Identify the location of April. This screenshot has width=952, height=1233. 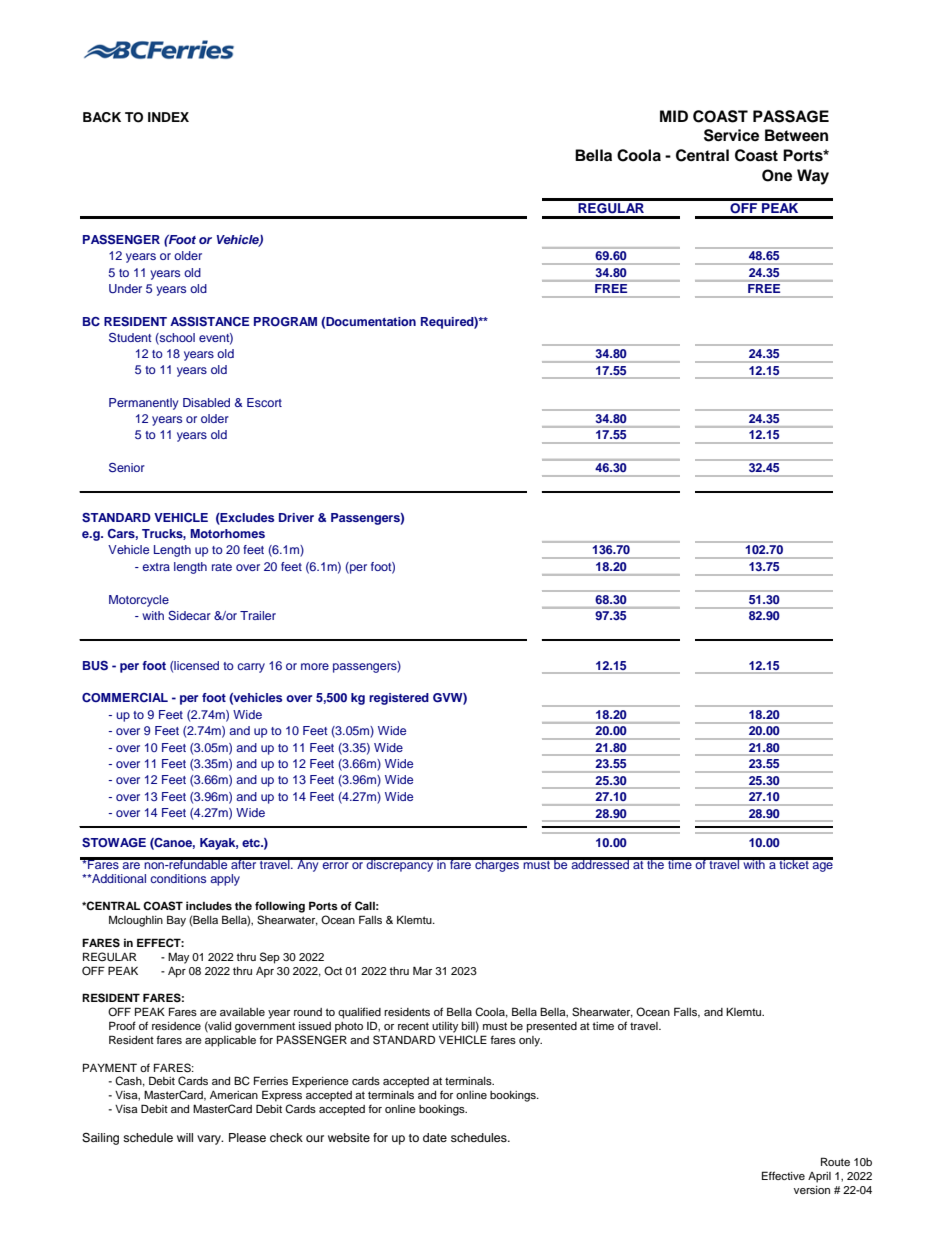
(819, 1177).
